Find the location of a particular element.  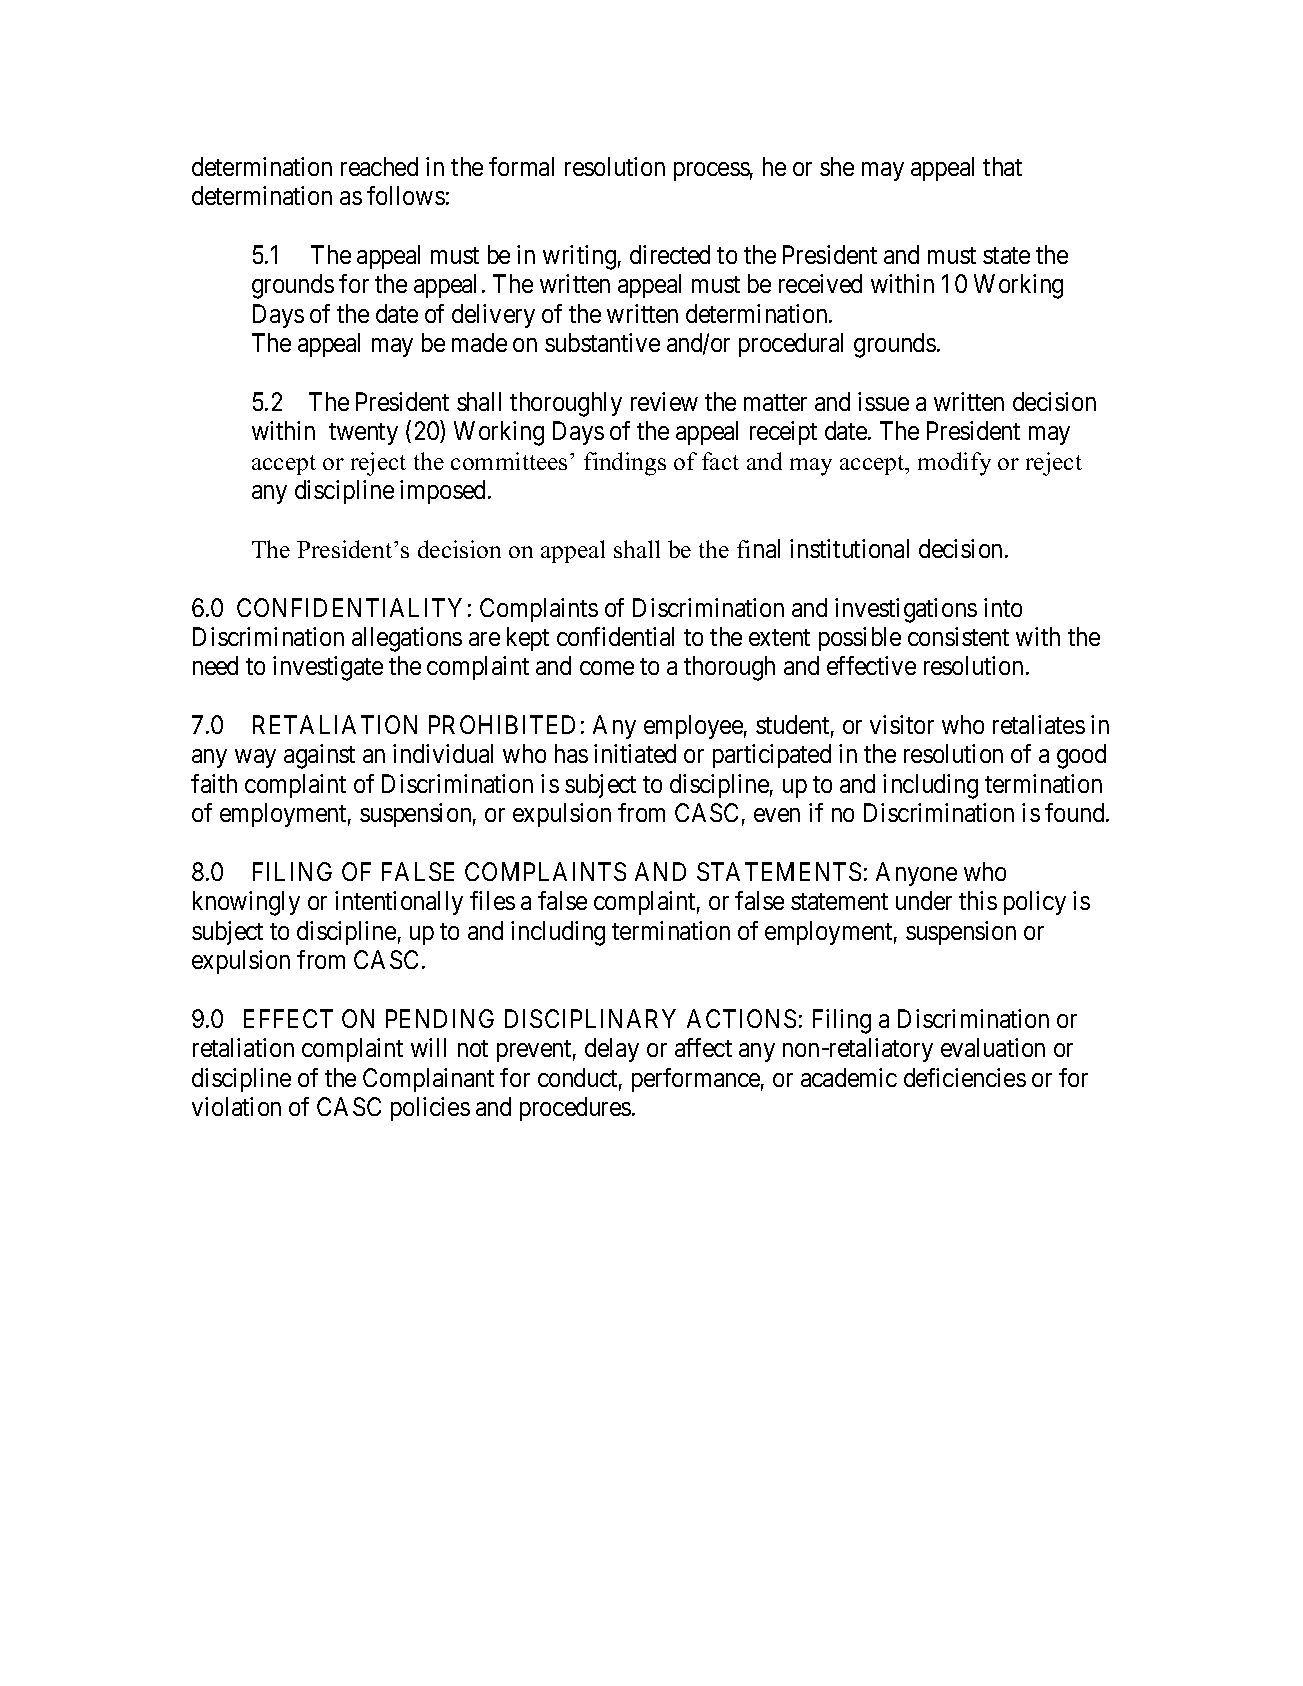

findings is located at coordinates (625, 464).
